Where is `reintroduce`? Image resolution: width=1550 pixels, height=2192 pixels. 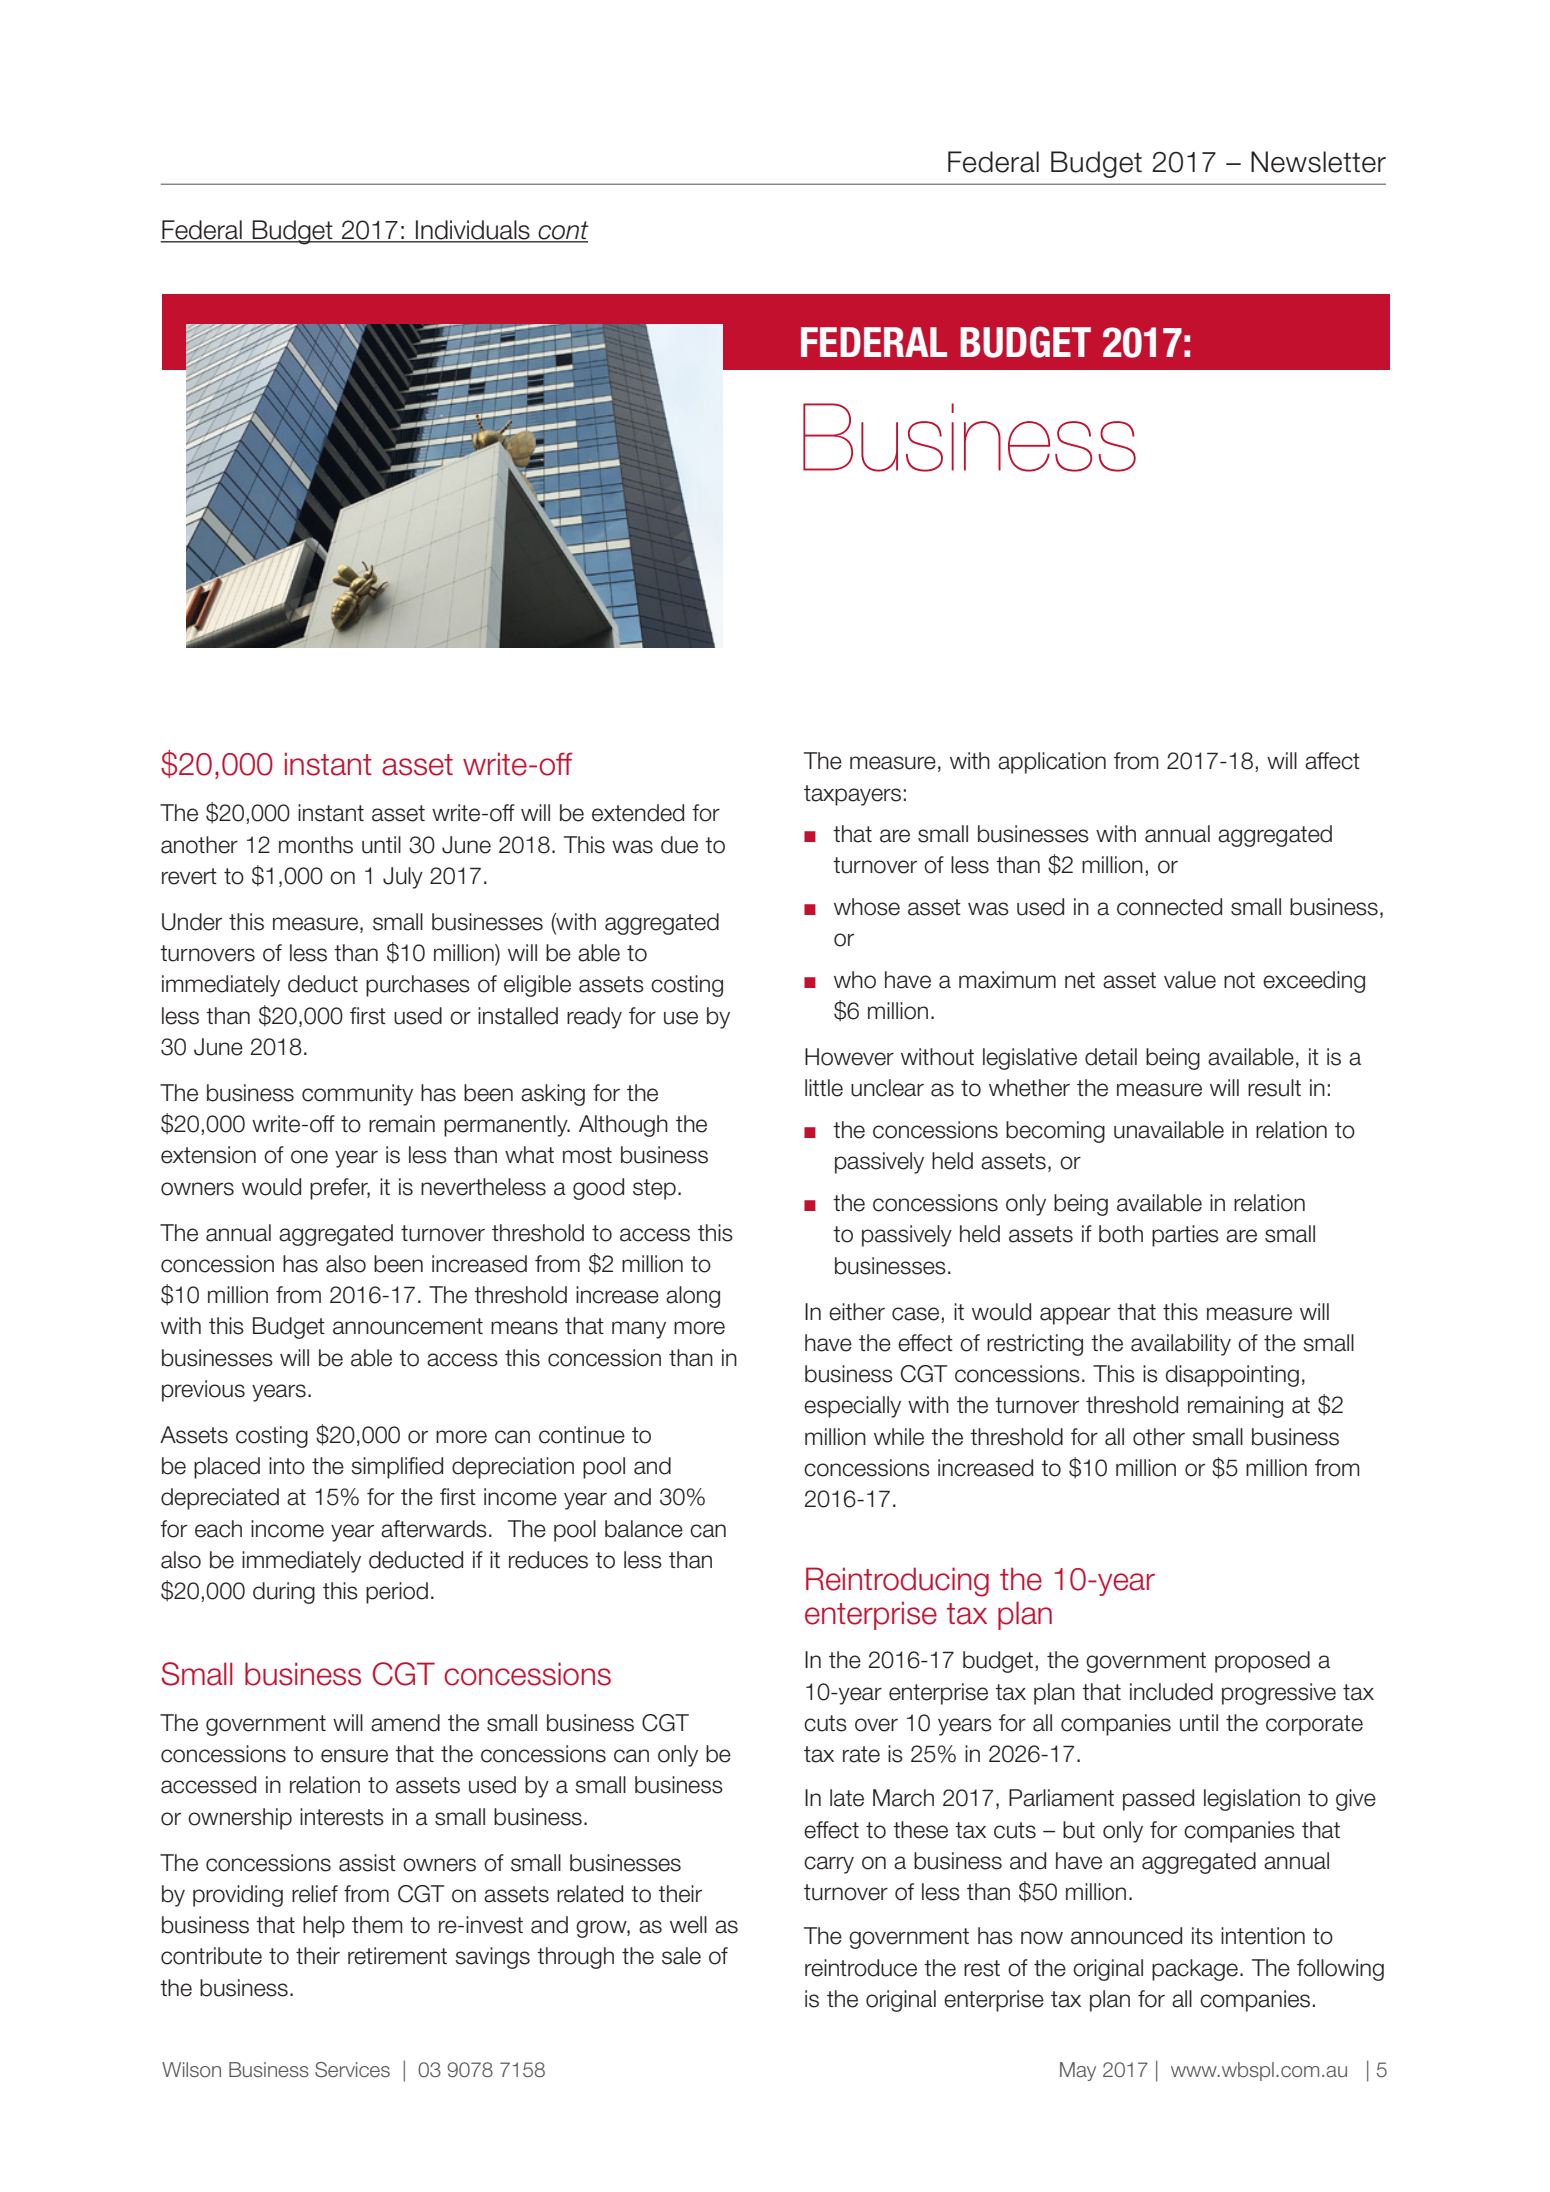 reintroduce is located at coordinates (861, 1968).
